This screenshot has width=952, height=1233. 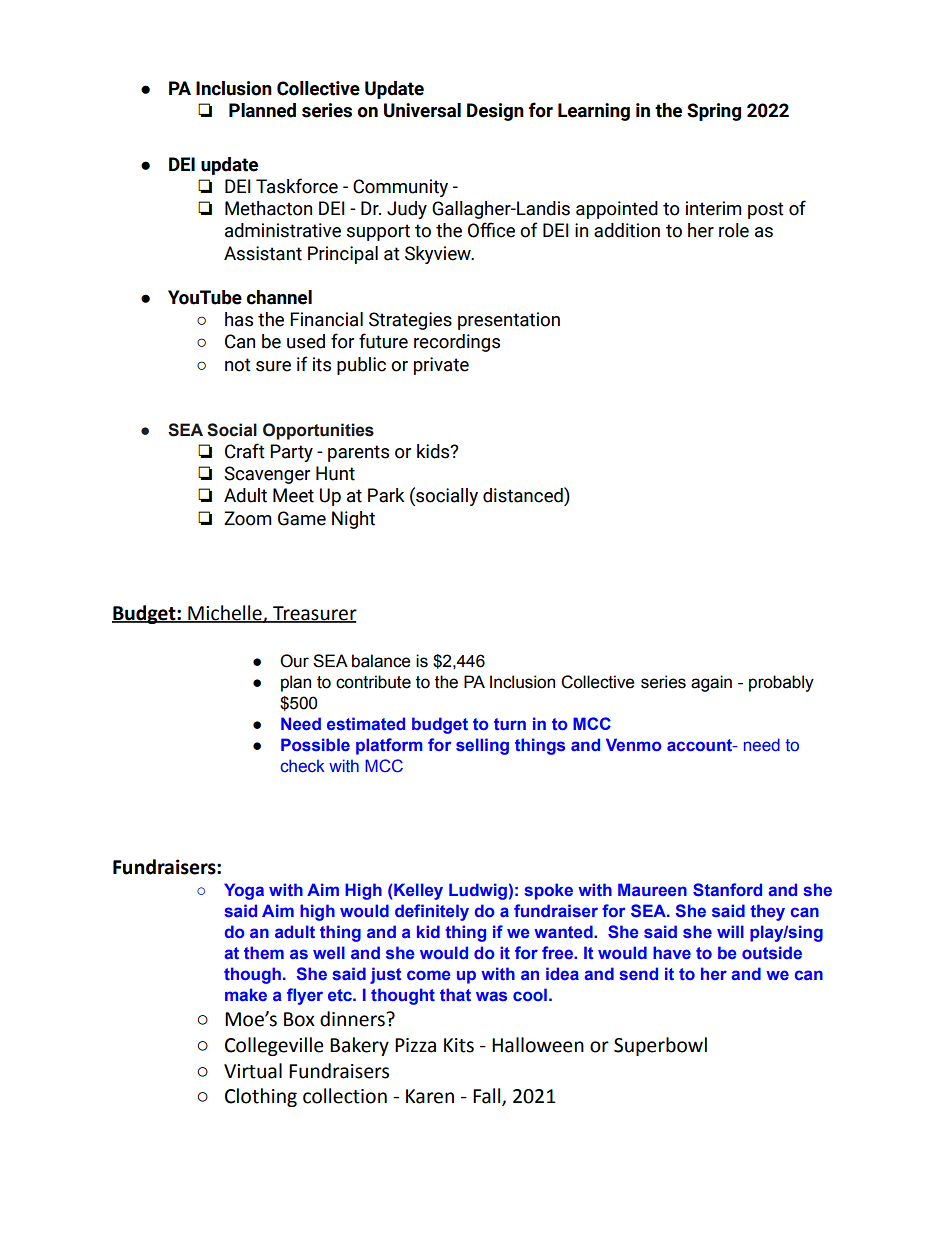 What do you see at coordinates (714, 112) in the screenshot?
I see `Spring` at bounding box center [714, 112].
